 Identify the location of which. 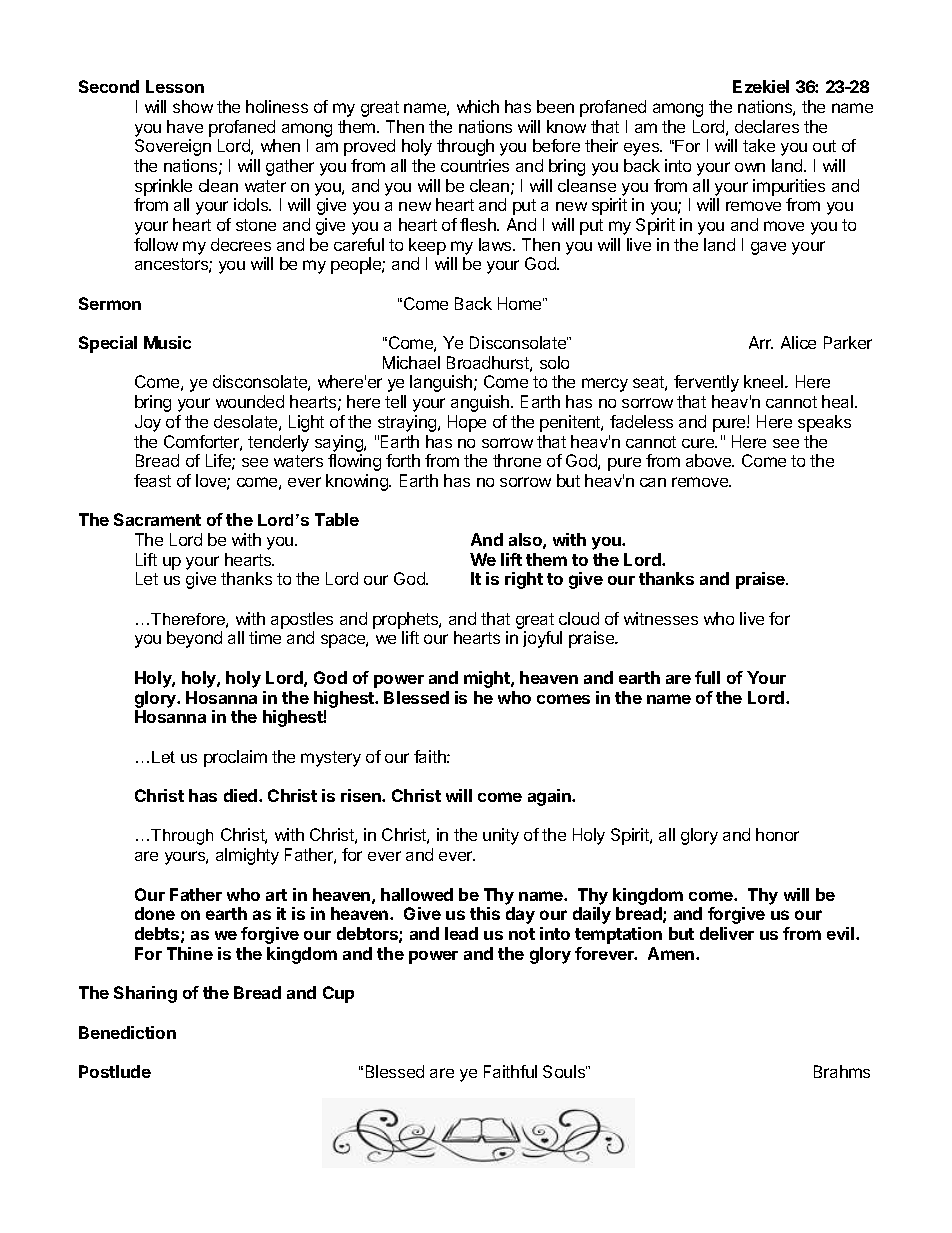
(478, 106).
